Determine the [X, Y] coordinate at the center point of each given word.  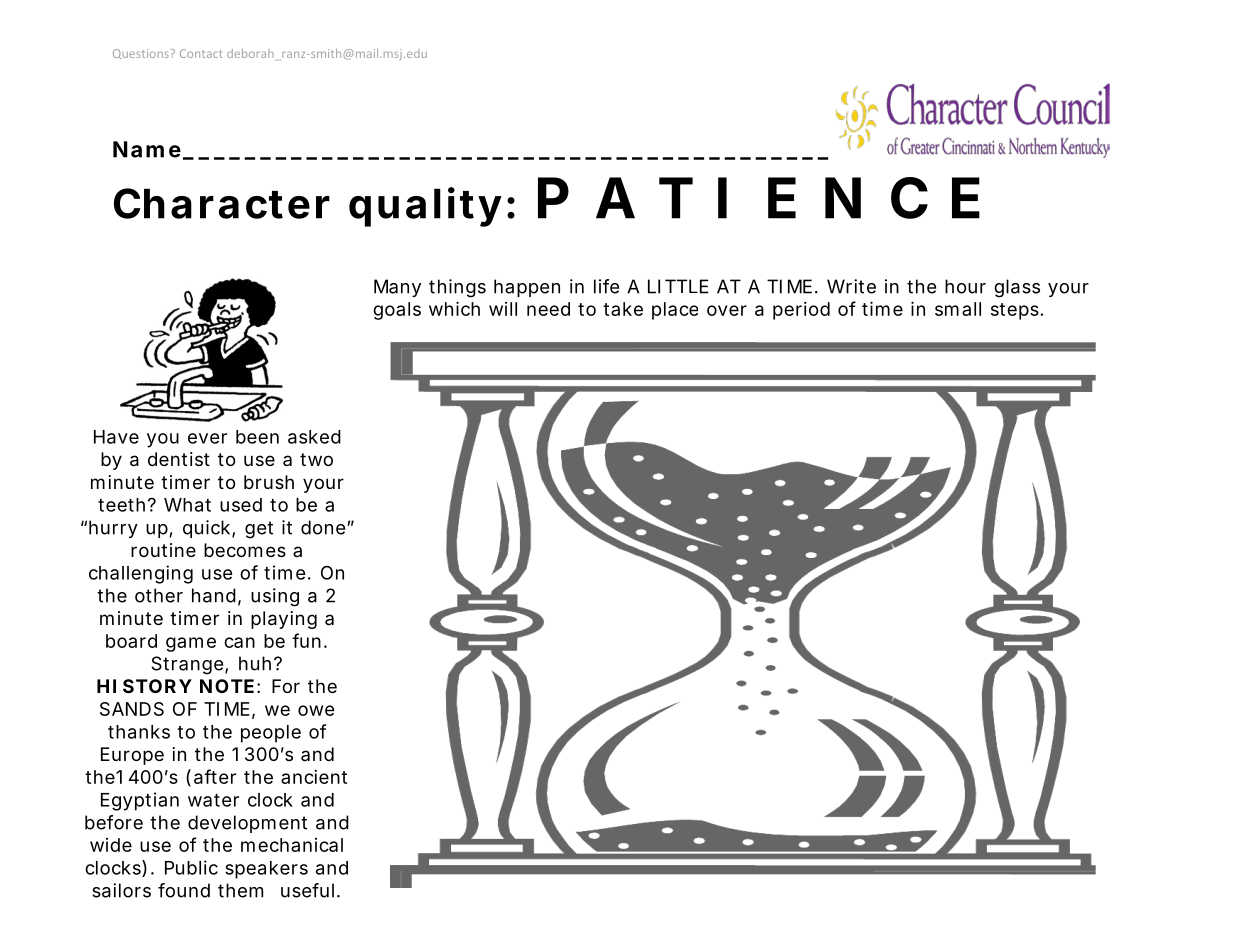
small [958, 309]
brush [269, 482]
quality [425, 207]
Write [851, 286]
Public [191, 867]
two [316, 459]
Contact [201, 53]
